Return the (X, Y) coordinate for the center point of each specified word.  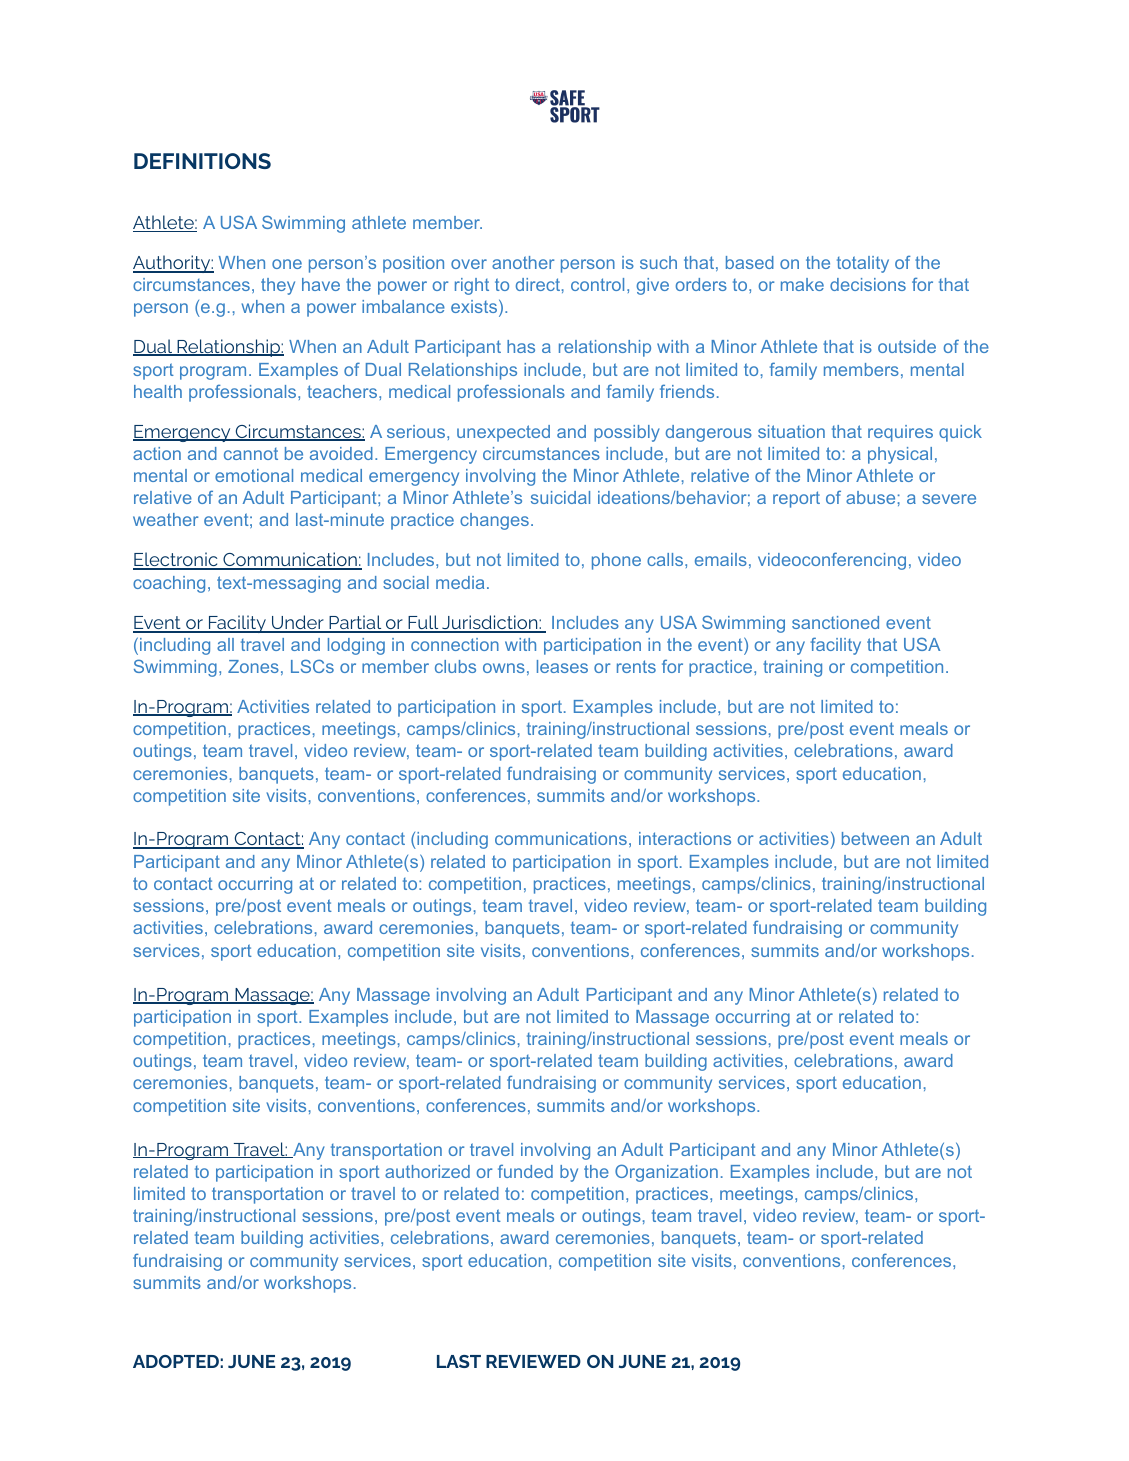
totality (863, 264)
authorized (427, 1171)
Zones (253, 666)
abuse (870, 497)
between (875, 838)
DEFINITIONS (202, 161)
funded (525, 1171)
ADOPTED (176, 1361)
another (523, 262)
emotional (254, 475)
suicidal (560, 497)
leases (562, 666)
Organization (666, 1173)
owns (504, 668)
